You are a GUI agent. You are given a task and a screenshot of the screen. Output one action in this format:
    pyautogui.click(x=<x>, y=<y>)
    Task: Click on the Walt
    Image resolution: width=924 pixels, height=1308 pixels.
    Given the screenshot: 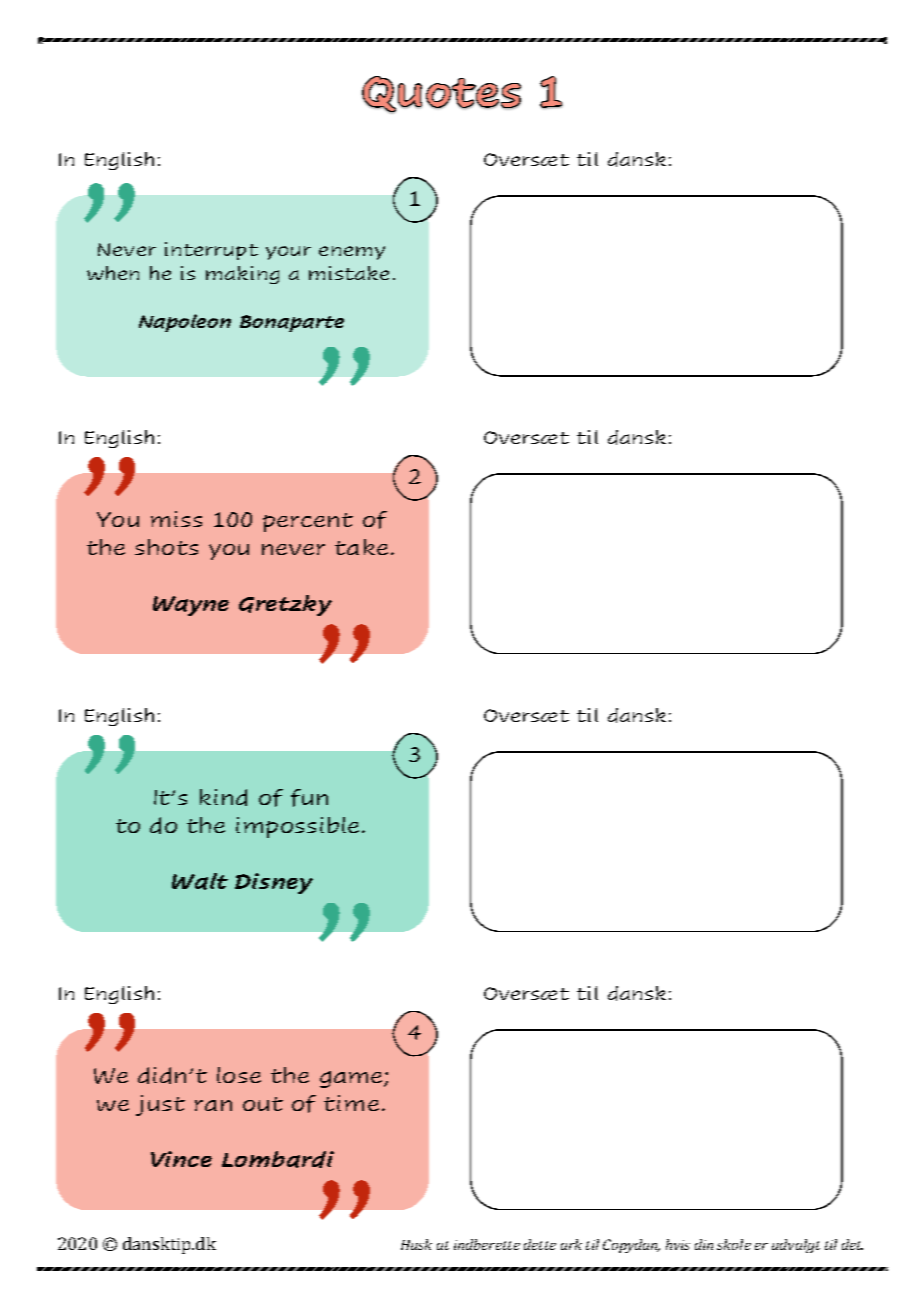 What is the action you would take?
    pyautogui.click(x=200, y=881)
